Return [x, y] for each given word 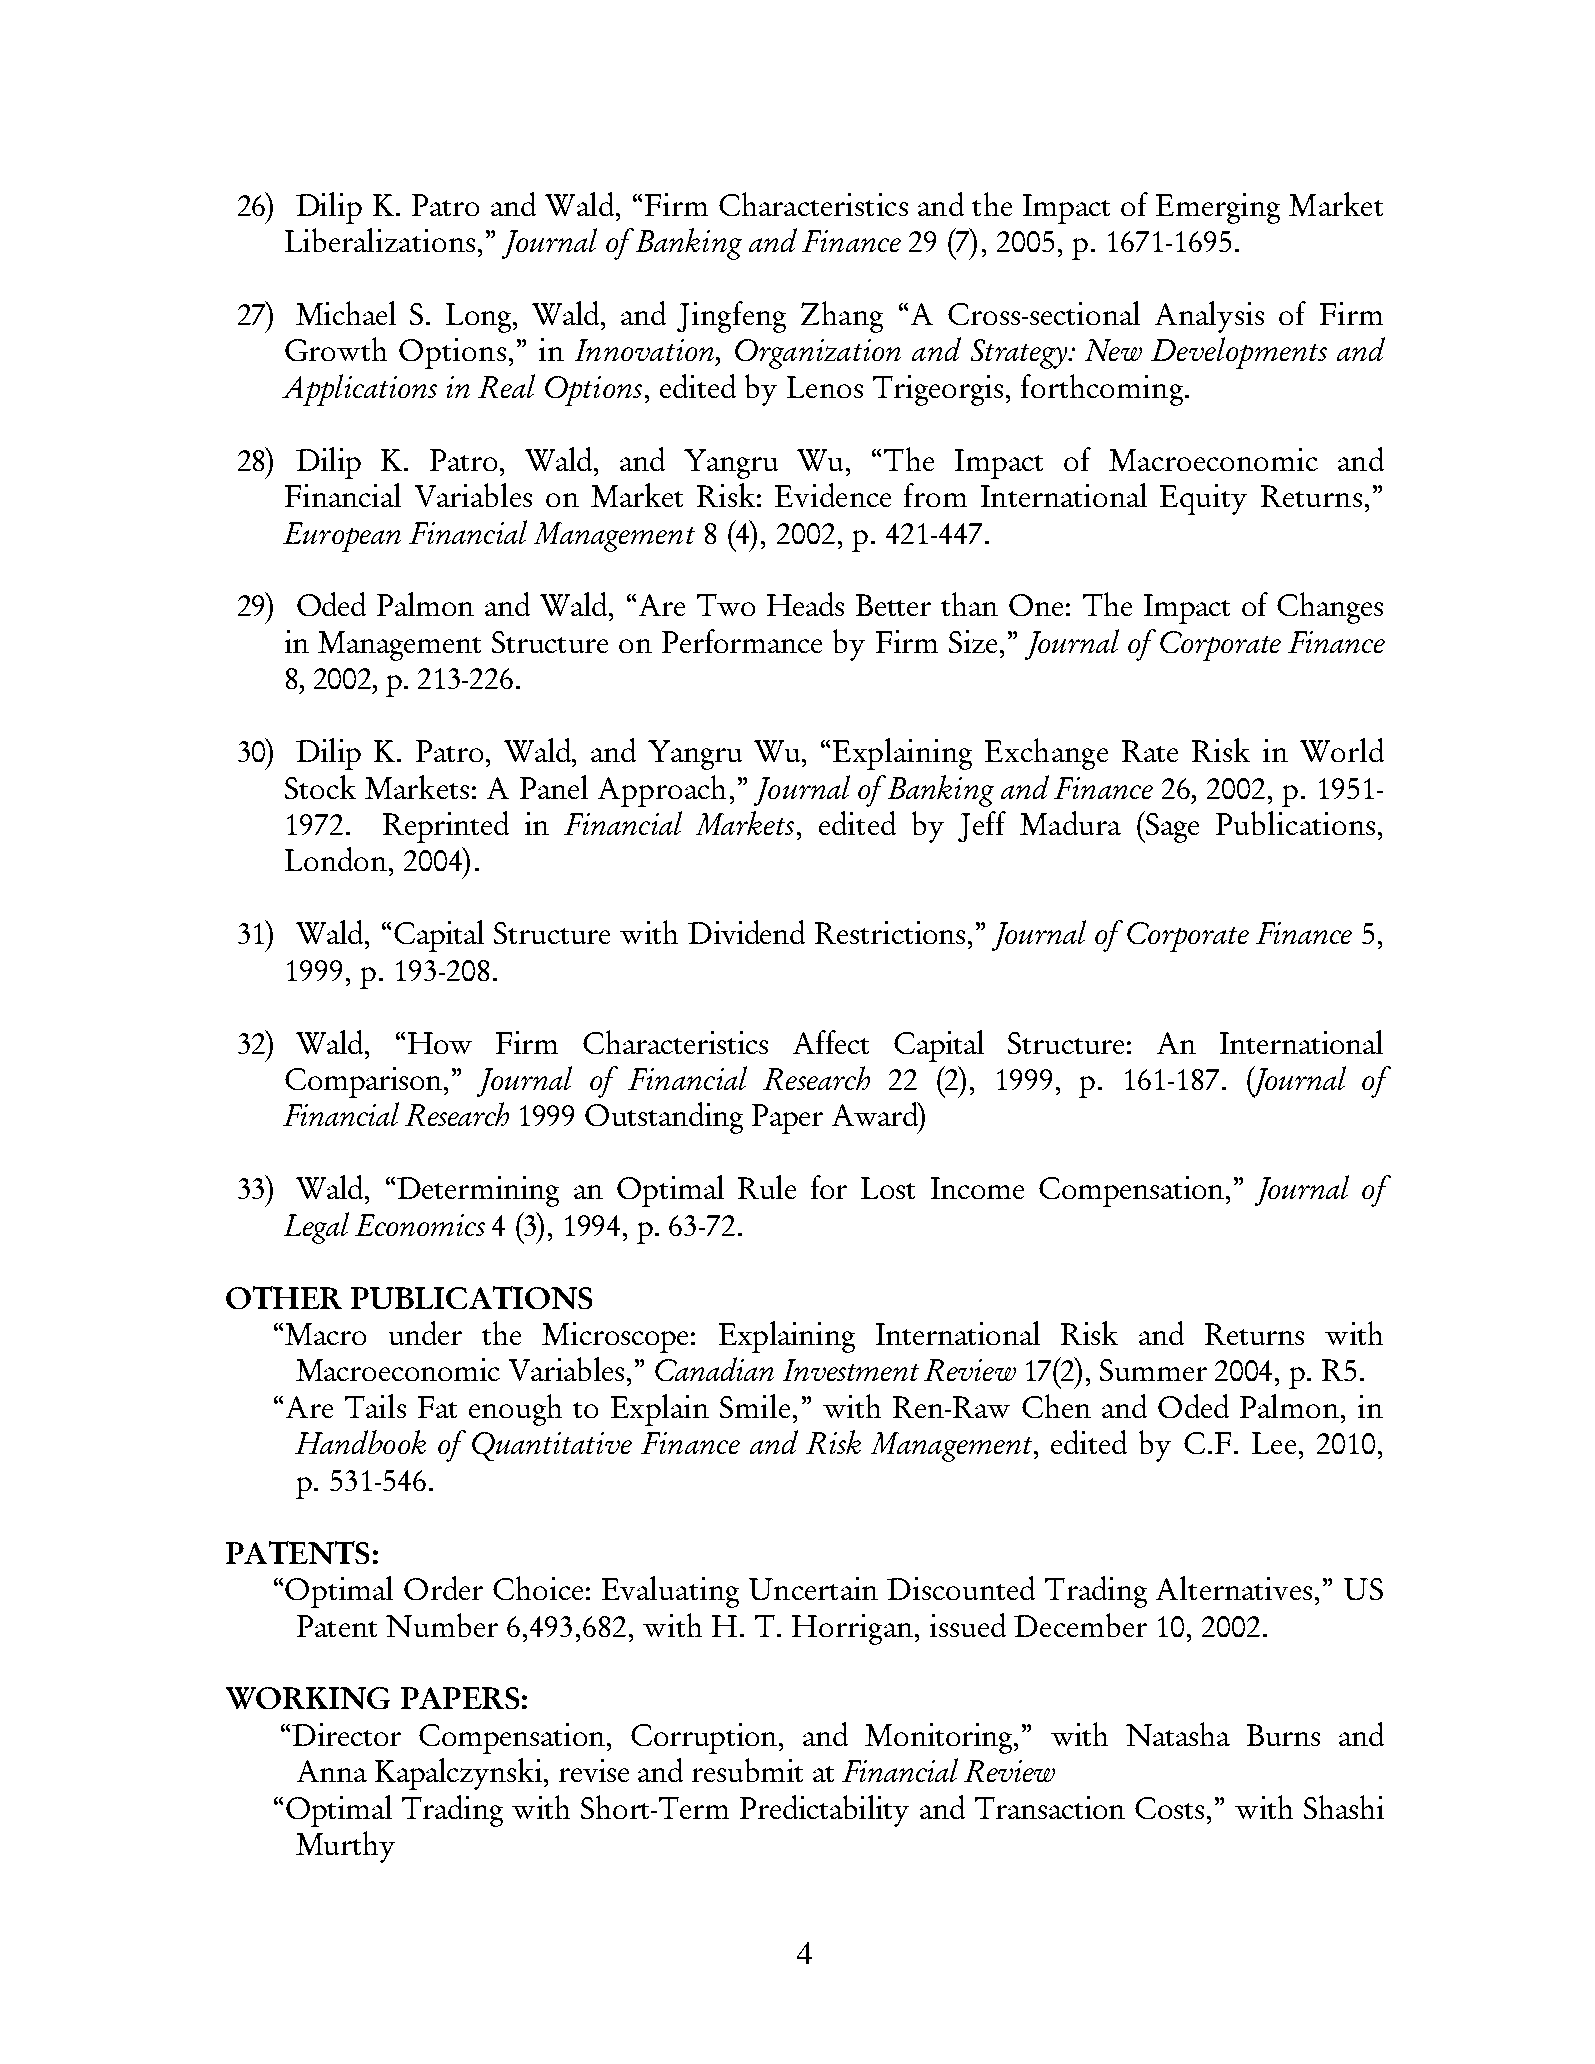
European [342, 537]
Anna [332, 1771]
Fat [437, 1407]
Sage [1171, 827]
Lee [1274, 1443]
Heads [805, 604]
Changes [1330, 608]
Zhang [842, 317]
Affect [831, 1042]
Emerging [1218, 208]
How [440, 1043]
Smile [755, 1406]
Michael [346, 313]
